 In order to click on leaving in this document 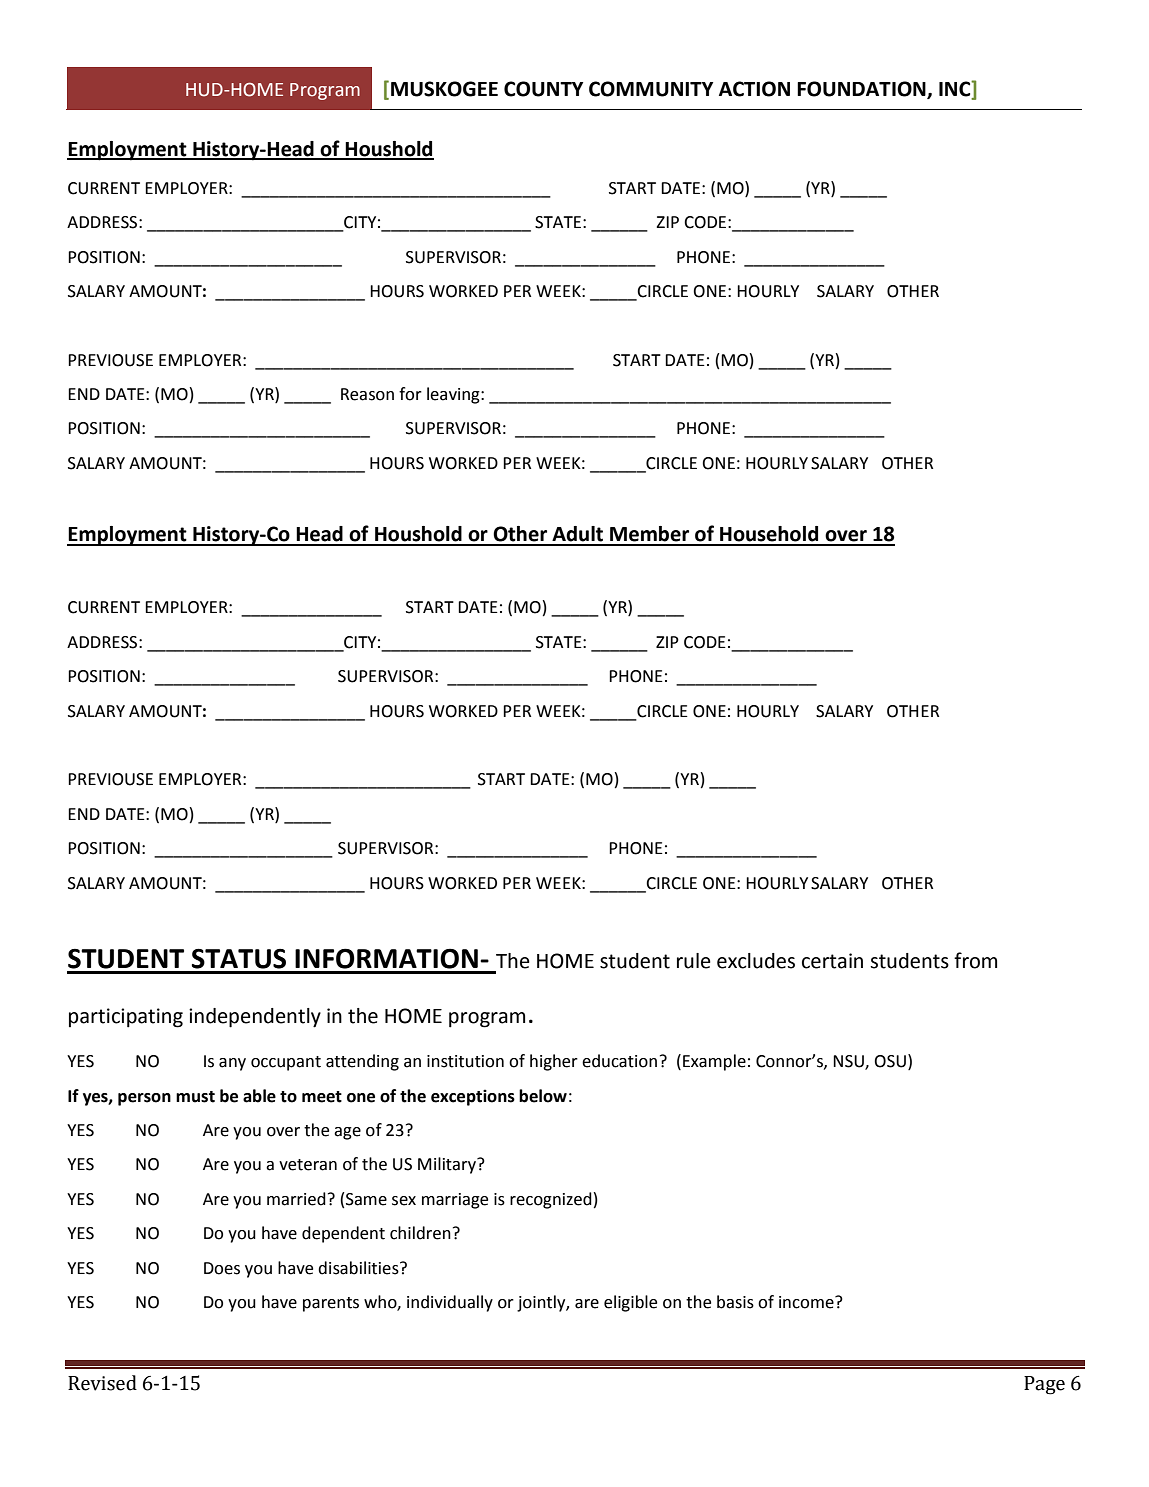, I will do `click(454, 395)`.
